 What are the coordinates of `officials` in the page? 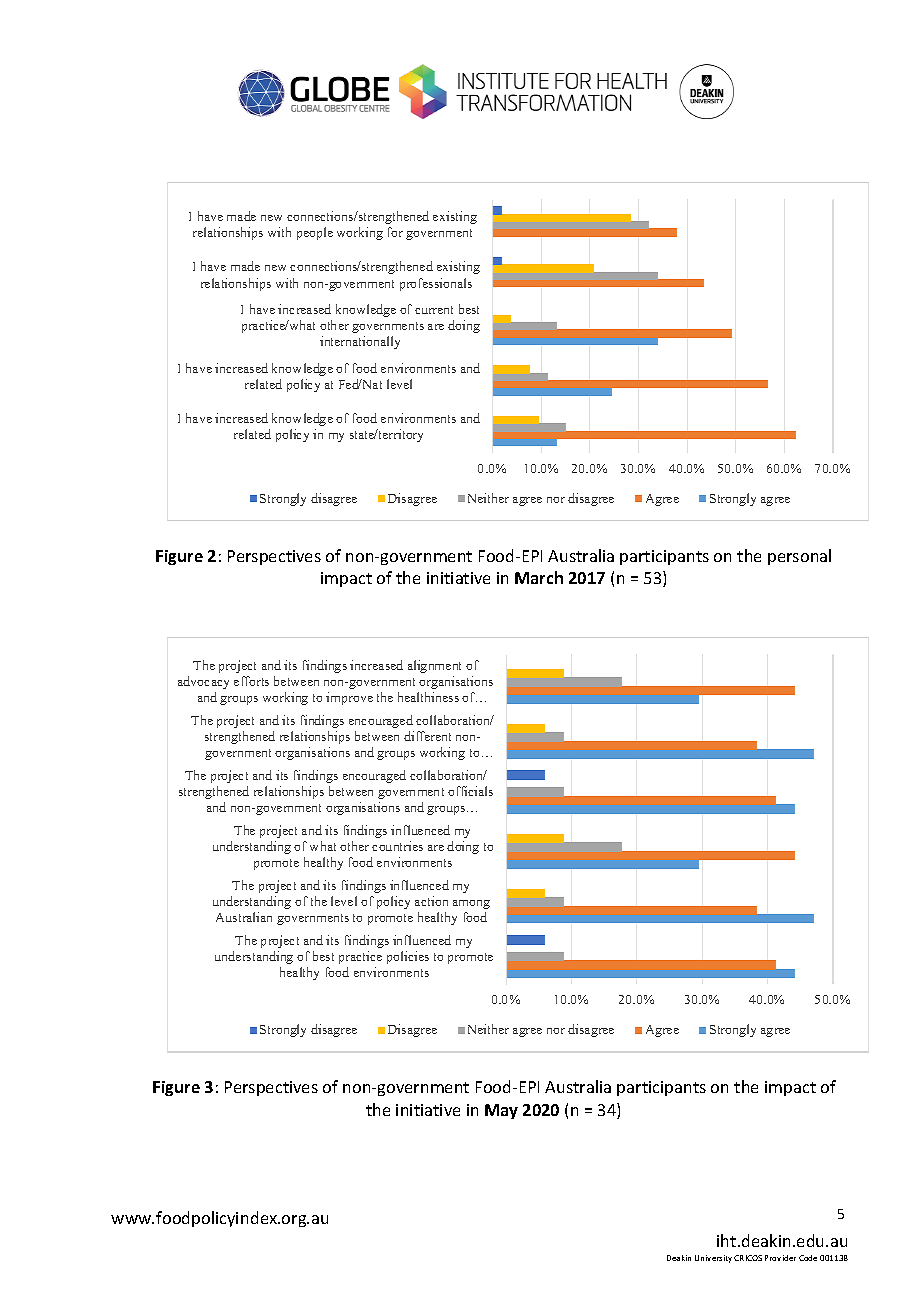 It's located at (470, 791).
